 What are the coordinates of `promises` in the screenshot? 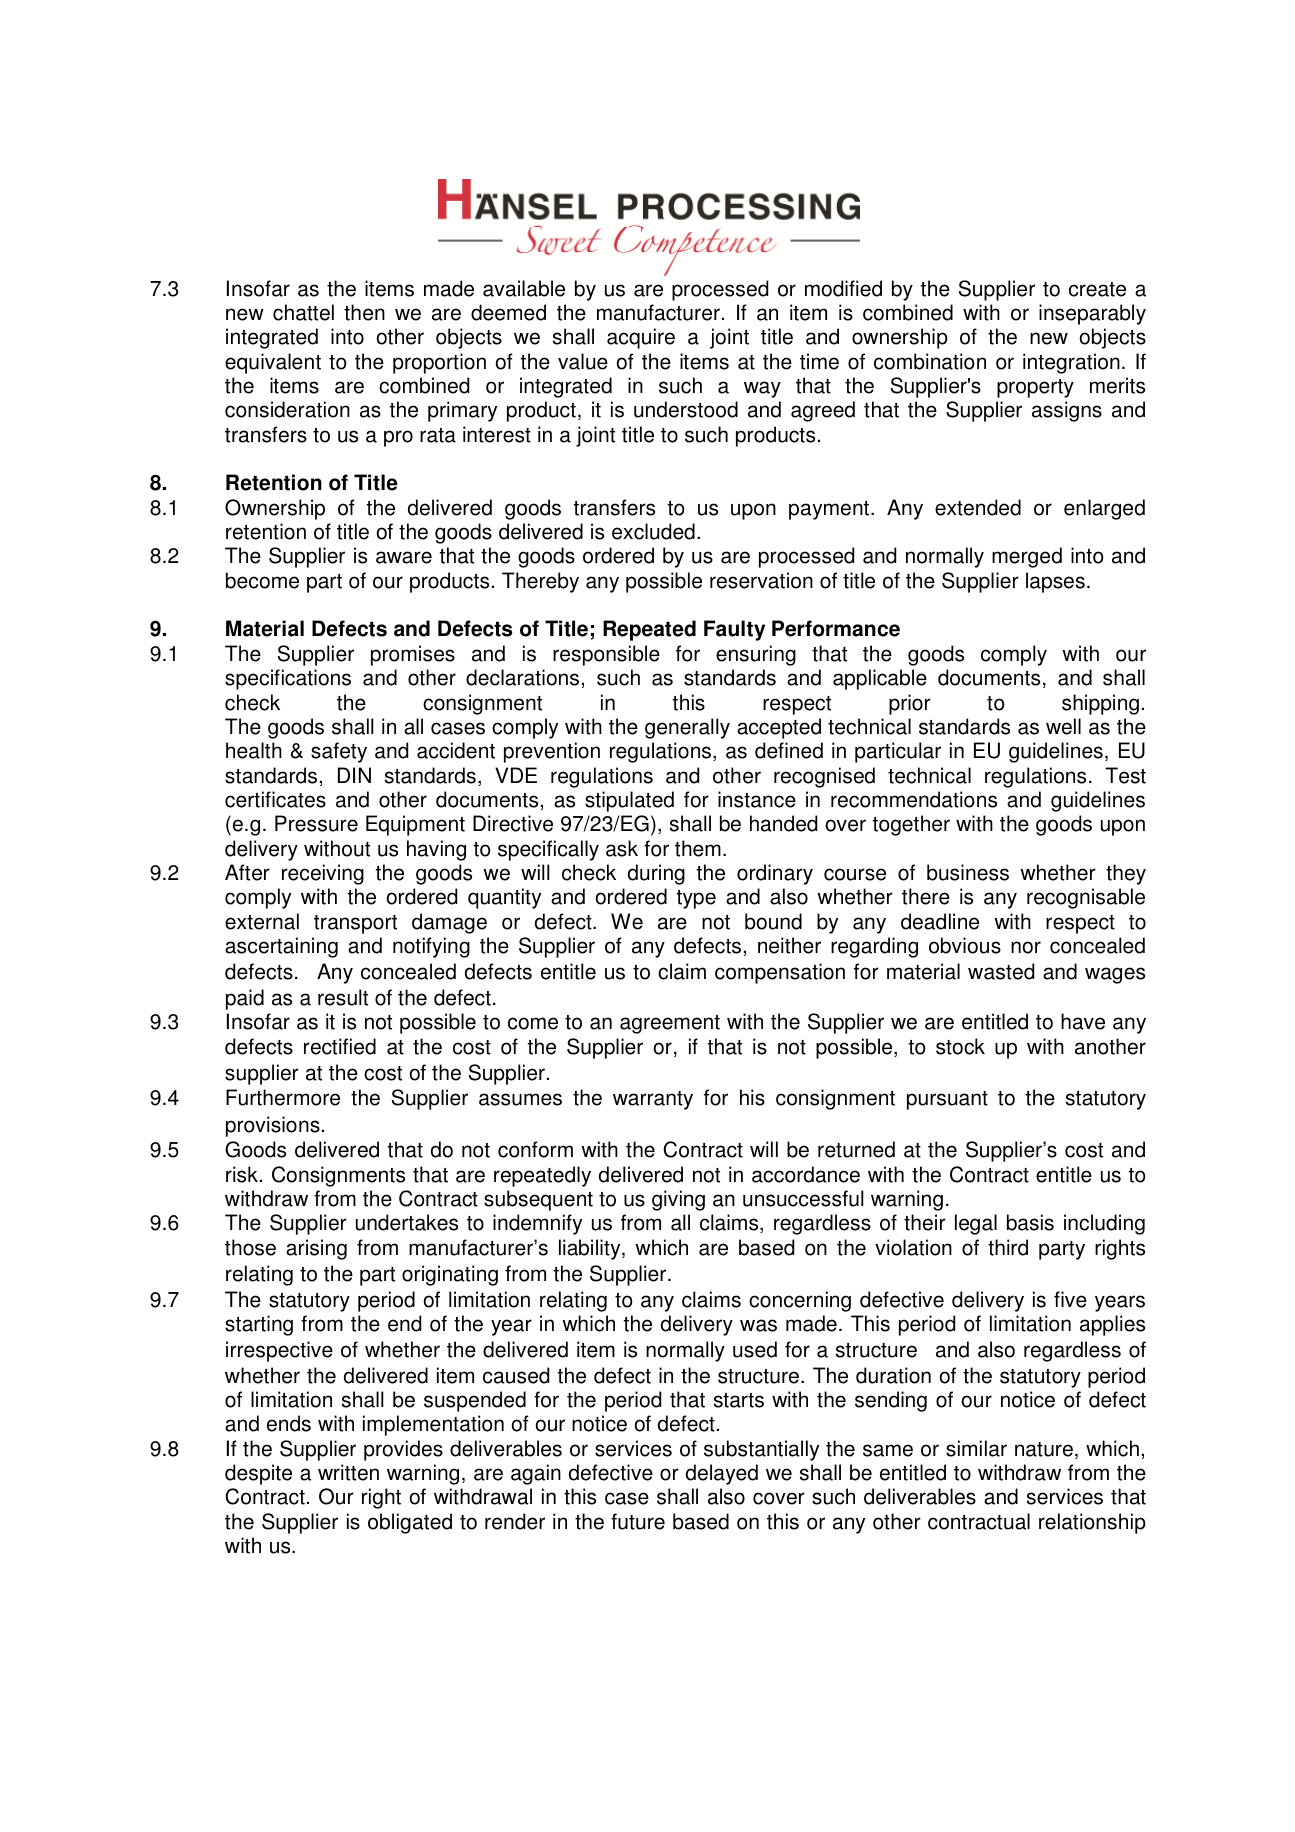 It's located at (413, 655).
